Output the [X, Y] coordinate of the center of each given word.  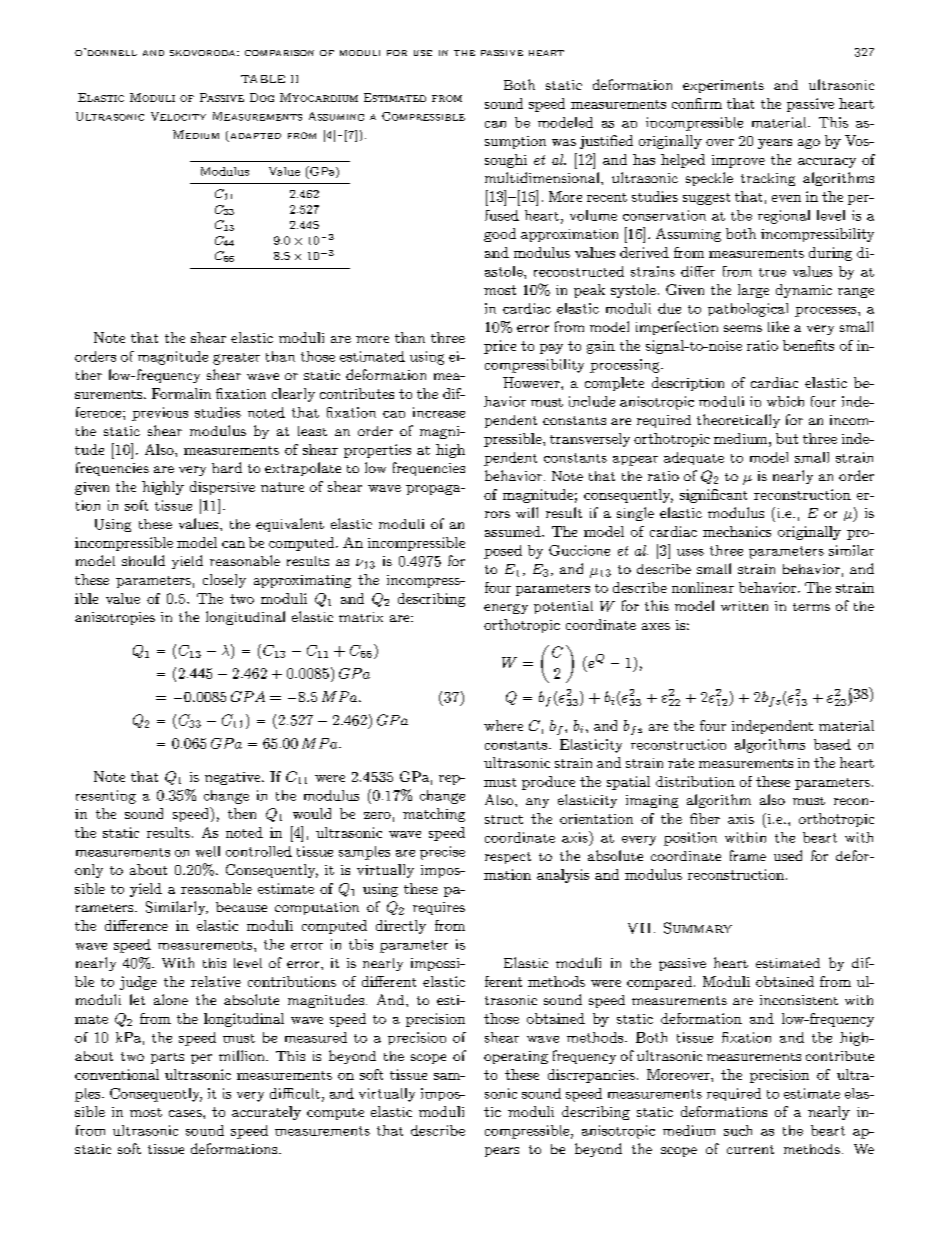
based [832, 744]
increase [439, 412]
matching [434, 815]
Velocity [178, 116]
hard [227, 467]
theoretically [738, 421]
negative [234, 778]
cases [186, 1113]
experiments [723, 86]
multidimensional [543, 177]
